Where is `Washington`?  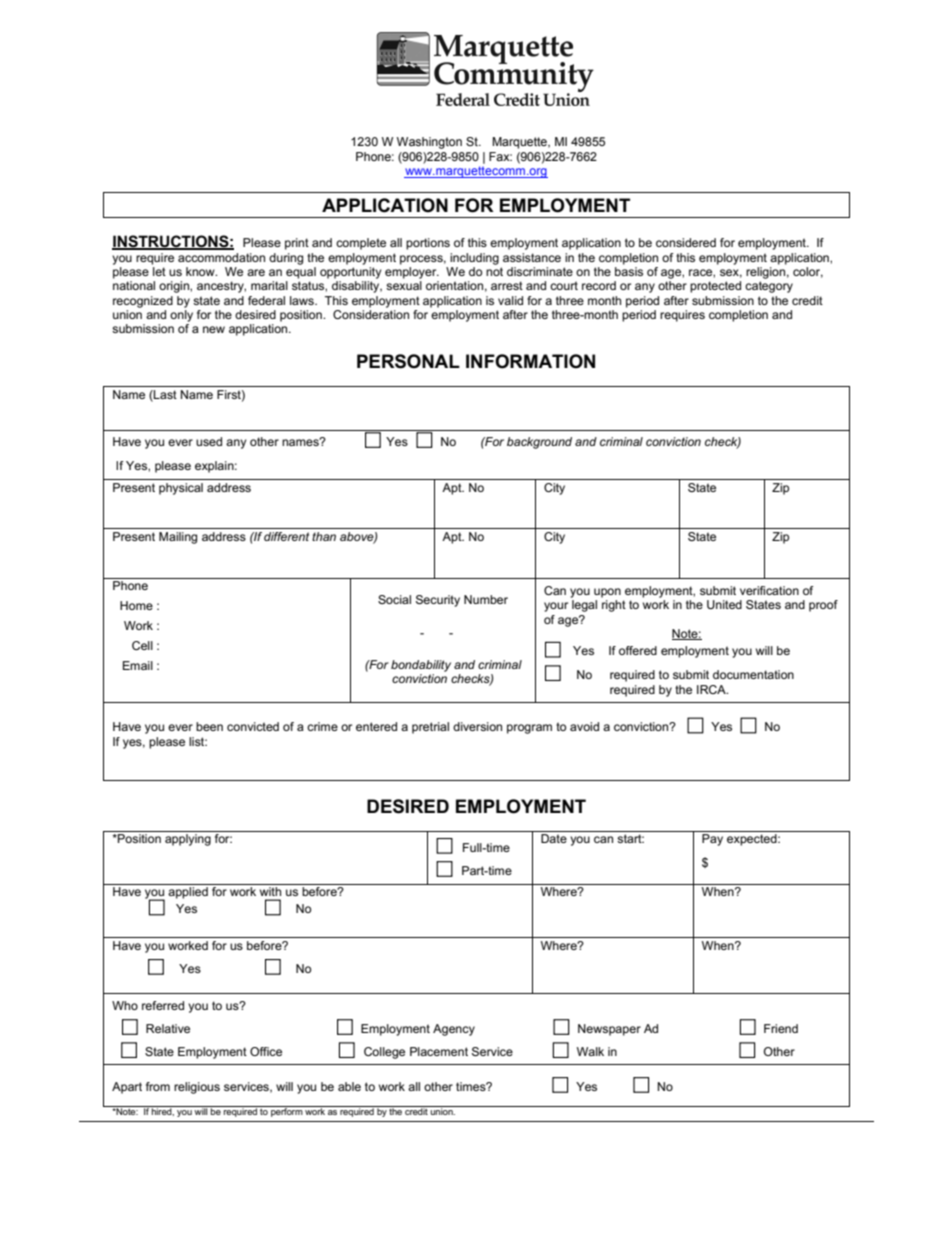
Washington is located at coordinates (429, 143).
